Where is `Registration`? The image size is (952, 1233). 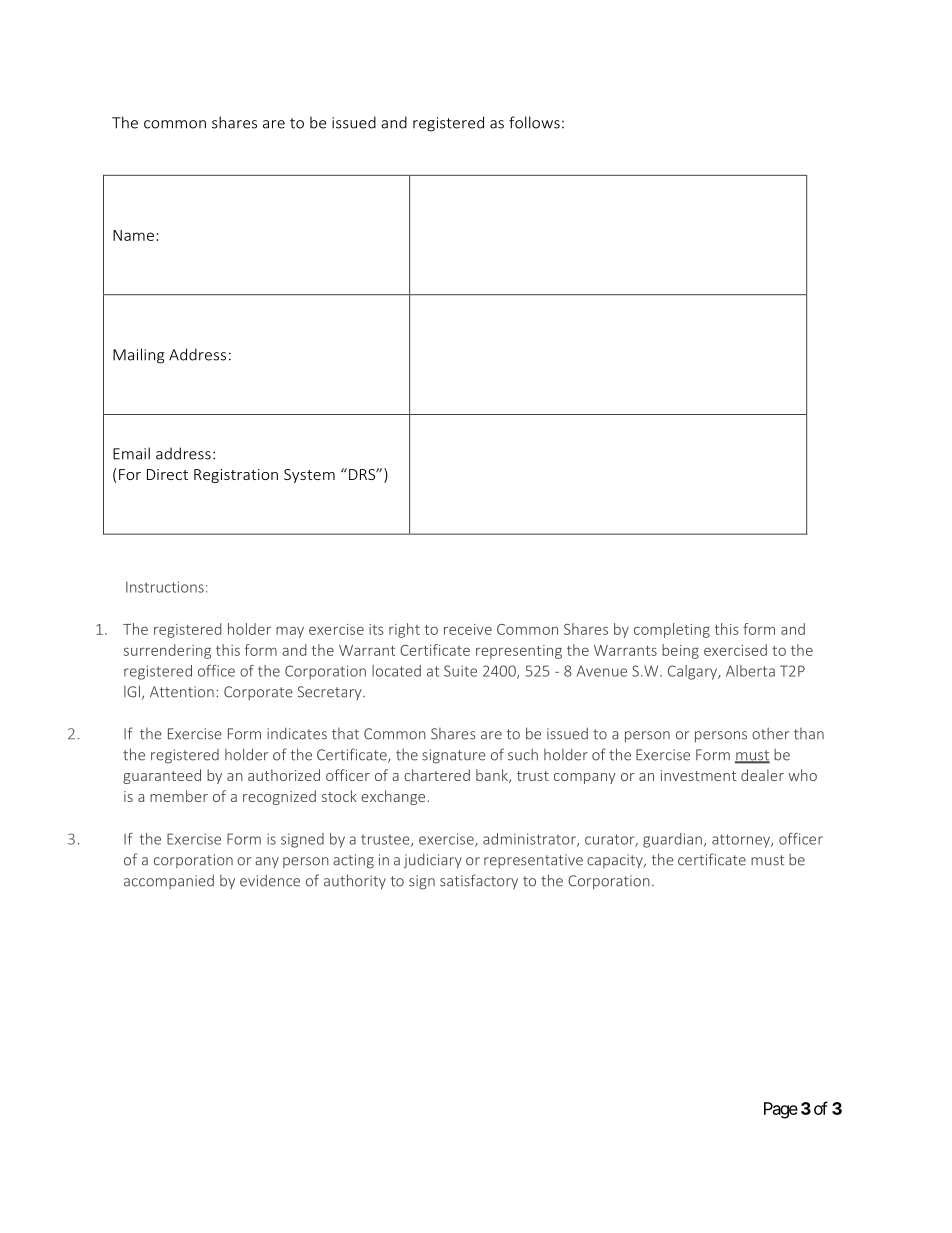 Registration is located at coordinates (236, 476).
